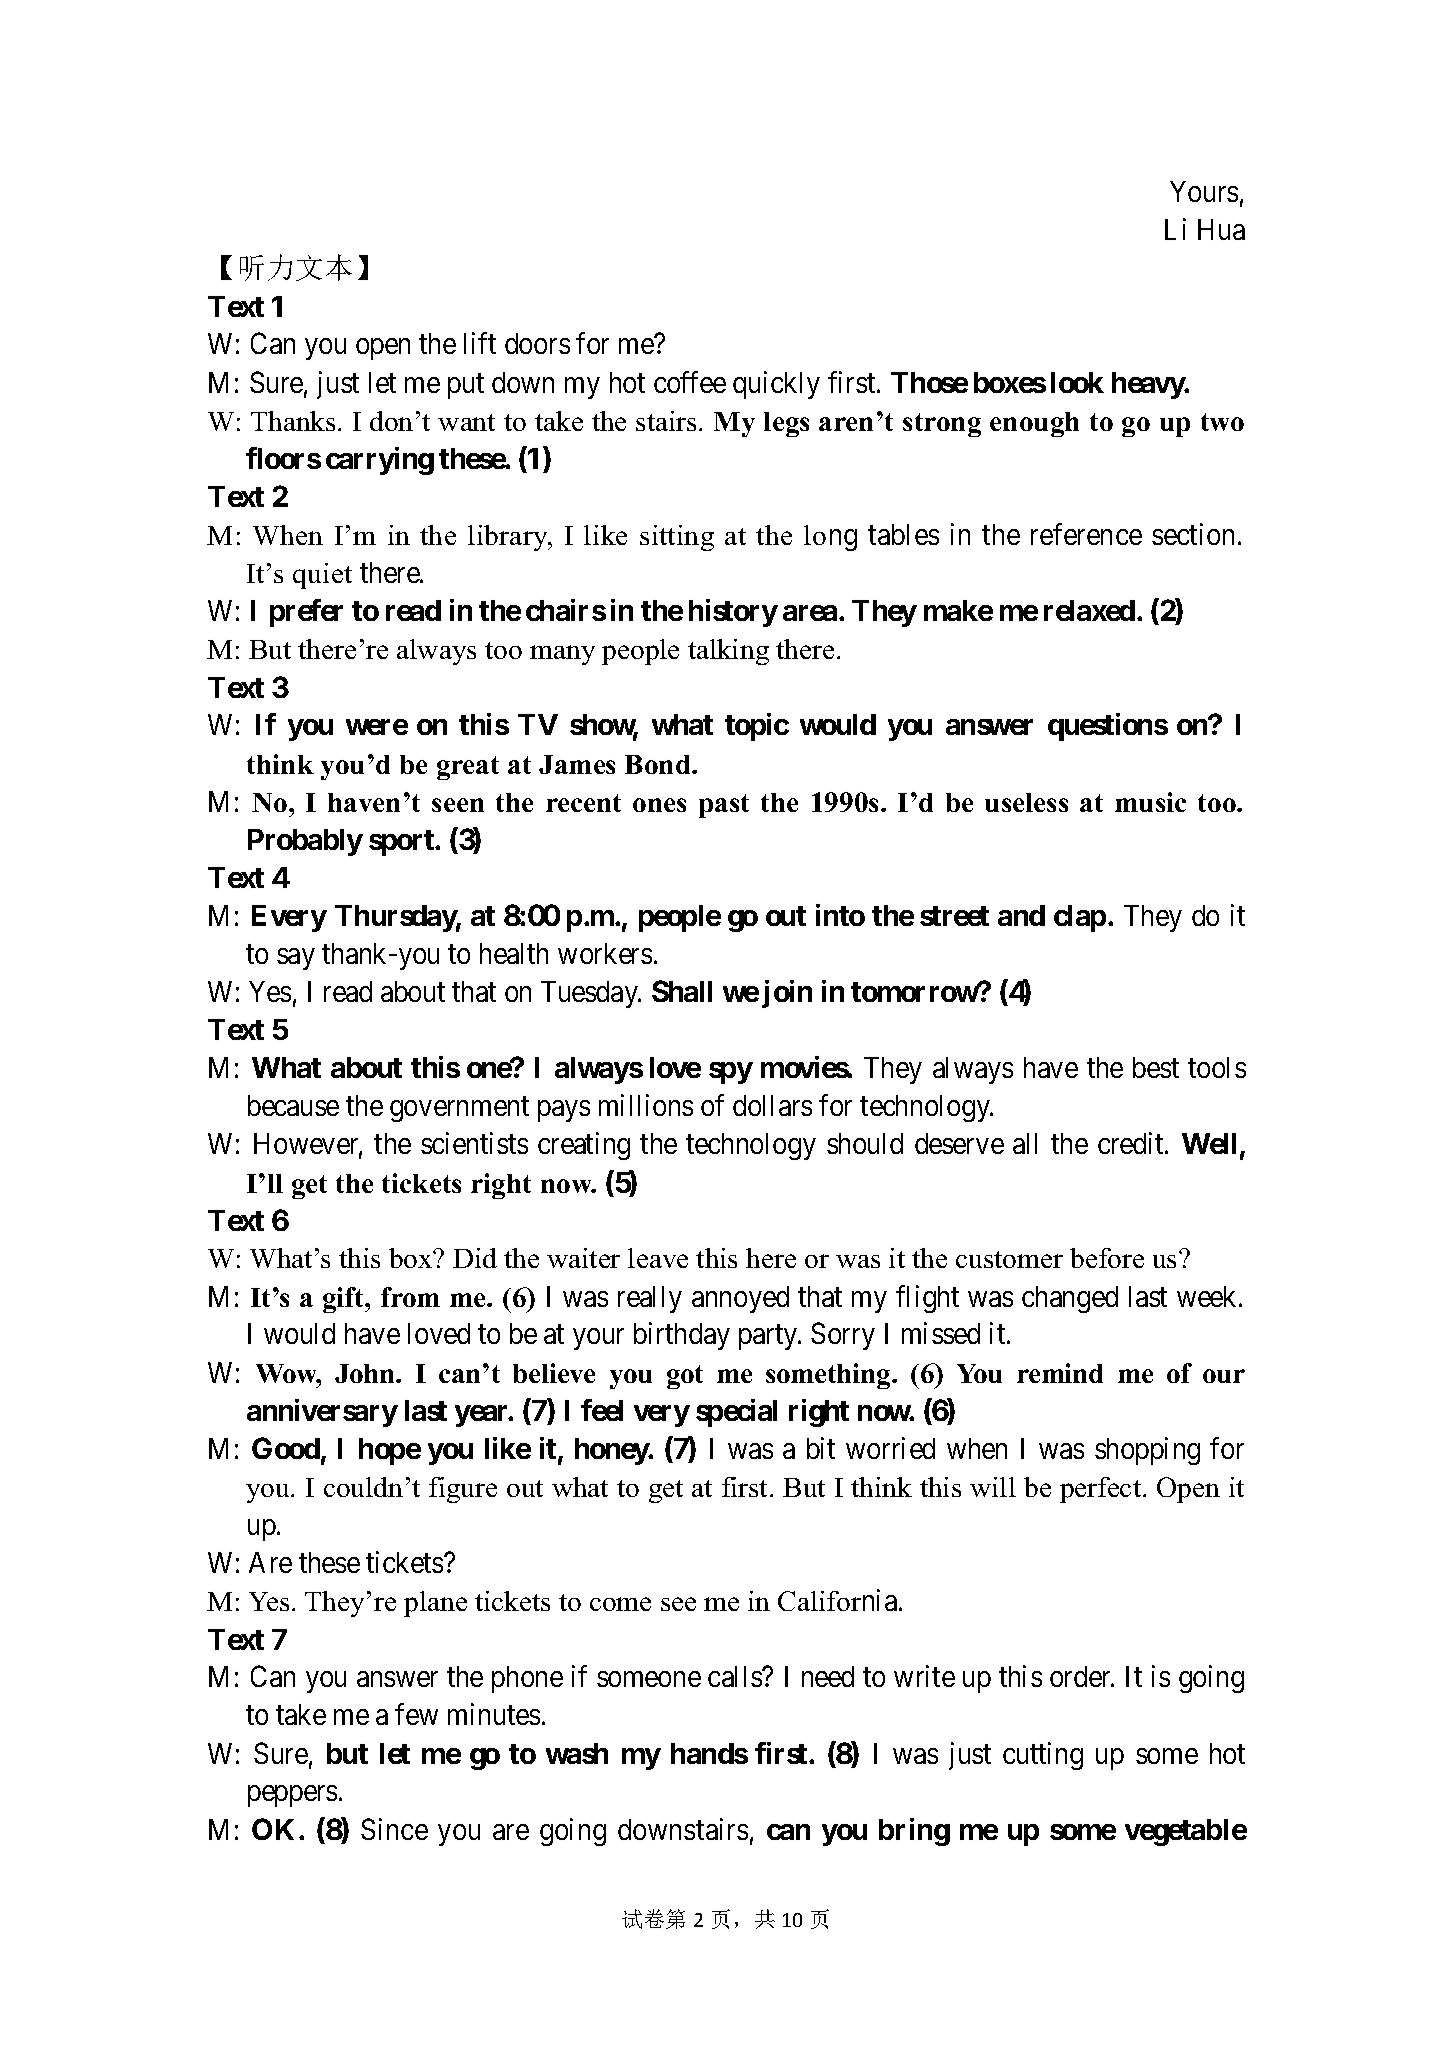  I want to click on relaxed, so click(1089, 610).
